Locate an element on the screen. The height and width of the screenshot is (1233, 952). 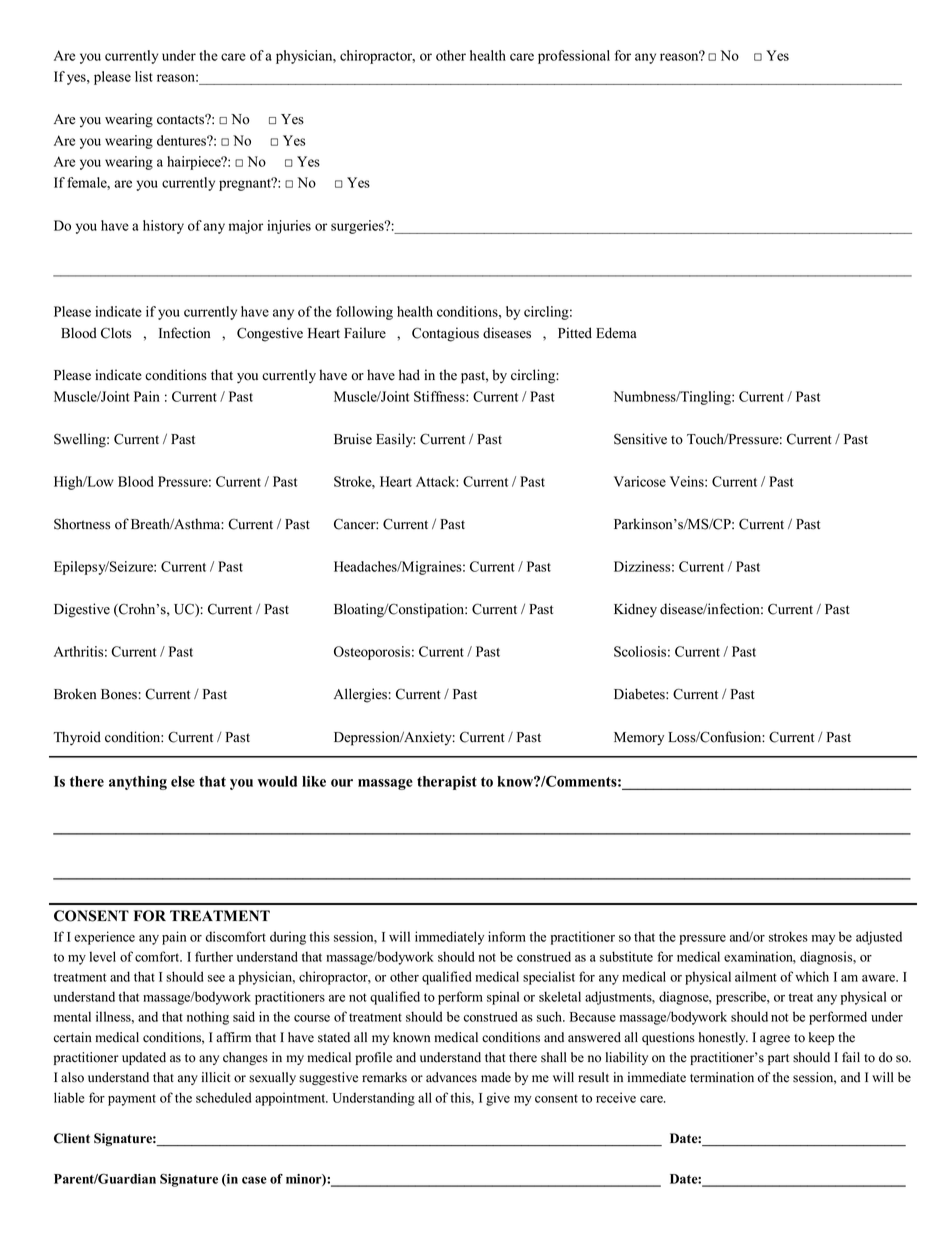
give is located at coordinates (498, 1099).
